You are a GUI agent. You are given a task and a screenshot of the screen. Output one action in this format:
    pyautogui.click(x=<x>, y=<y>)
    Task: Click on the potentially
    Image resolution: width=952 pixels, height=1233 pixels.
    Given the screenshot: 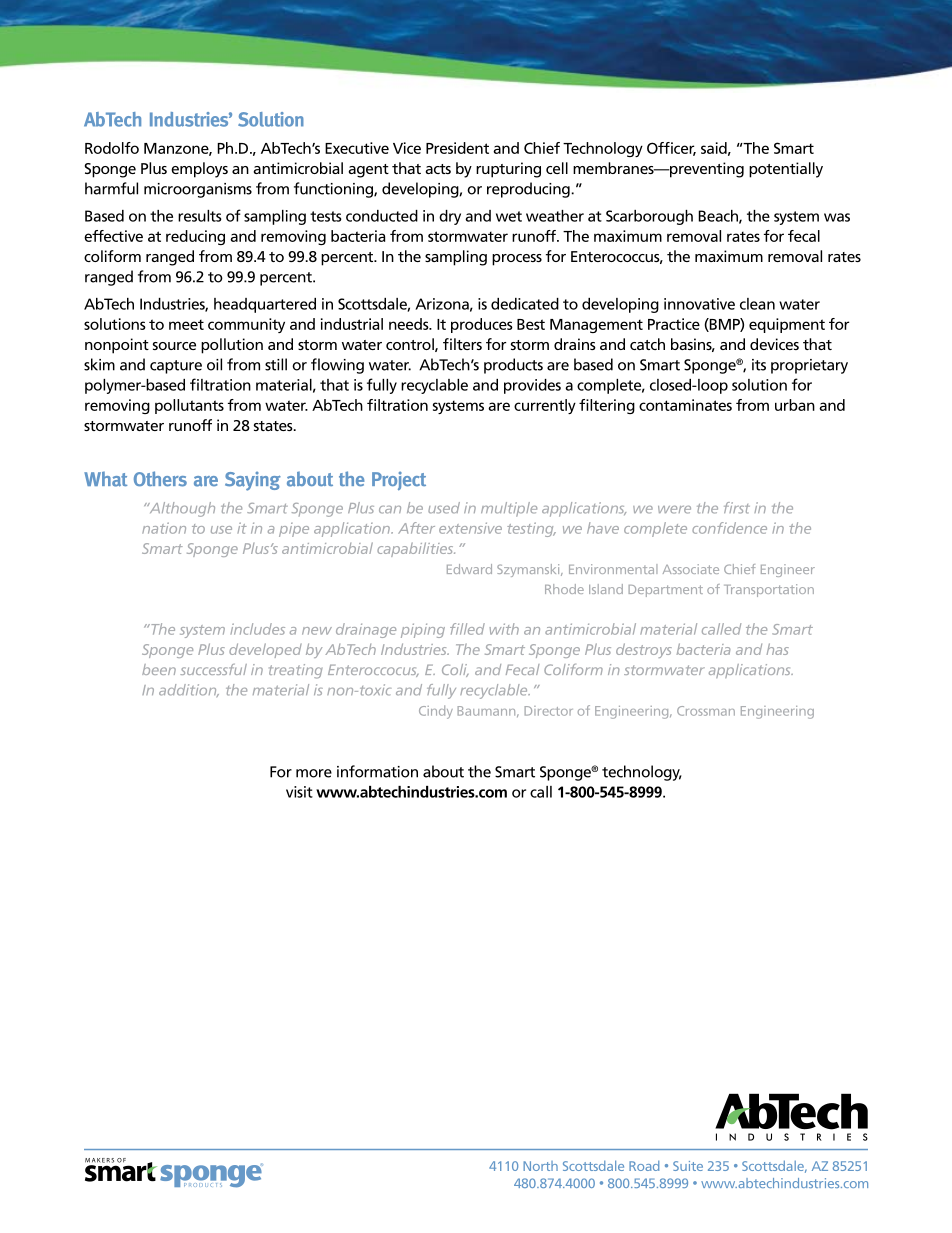 What is the action you would take?
    pyautogui.click(x=786, y=170)
